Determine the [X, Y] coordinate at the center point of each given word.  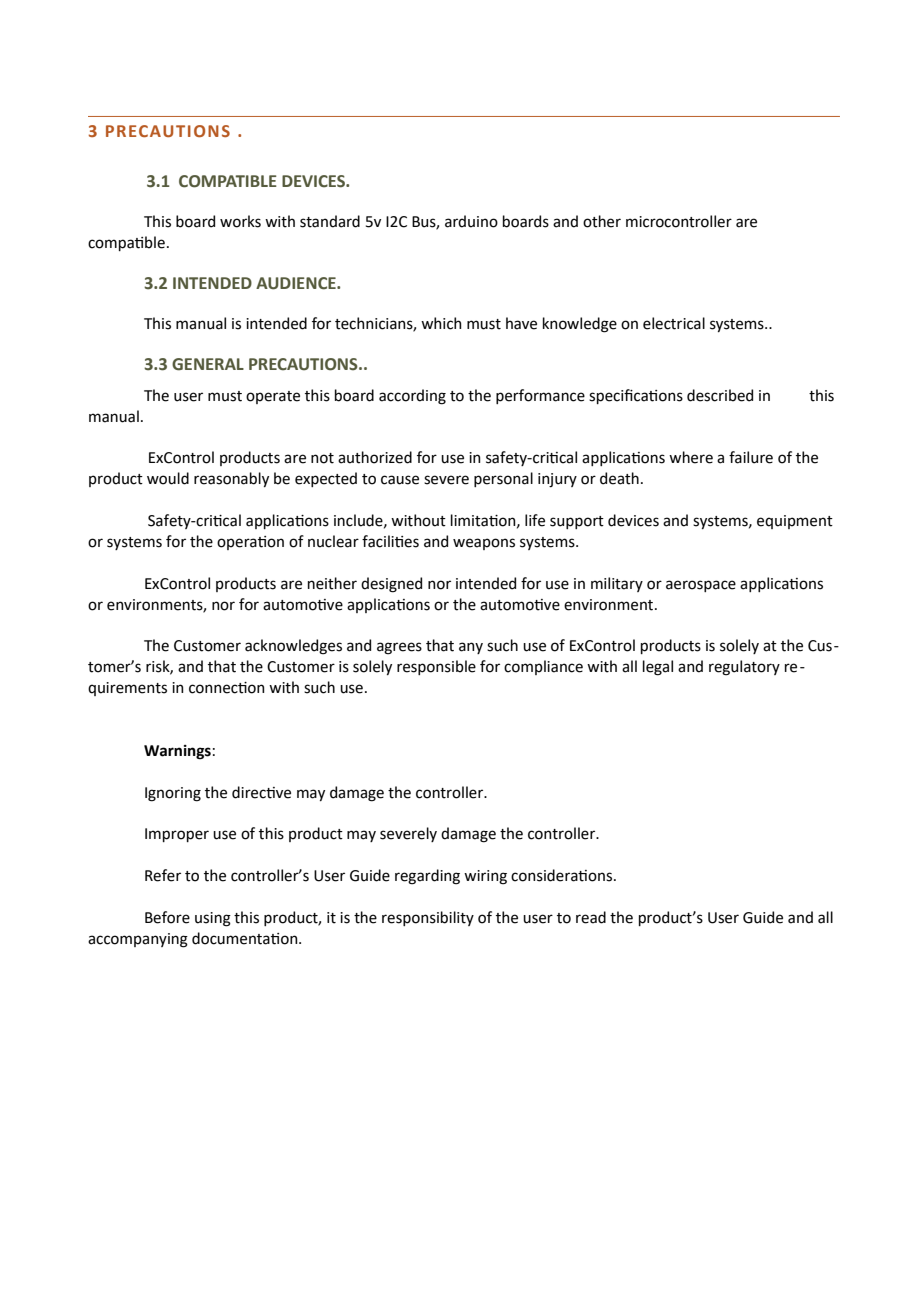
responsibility [428, 918]
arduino [471, 221]
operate [273, 397]
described [720, 395]
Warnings [177, 752]
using [213, 919]
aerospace [701, 586]
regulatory [744, 668]
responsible [436, 667]
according [412, 397]
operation [250, 543]
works [240, 221]
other [602, 221]
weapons [484, 544]
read [591, 917]
